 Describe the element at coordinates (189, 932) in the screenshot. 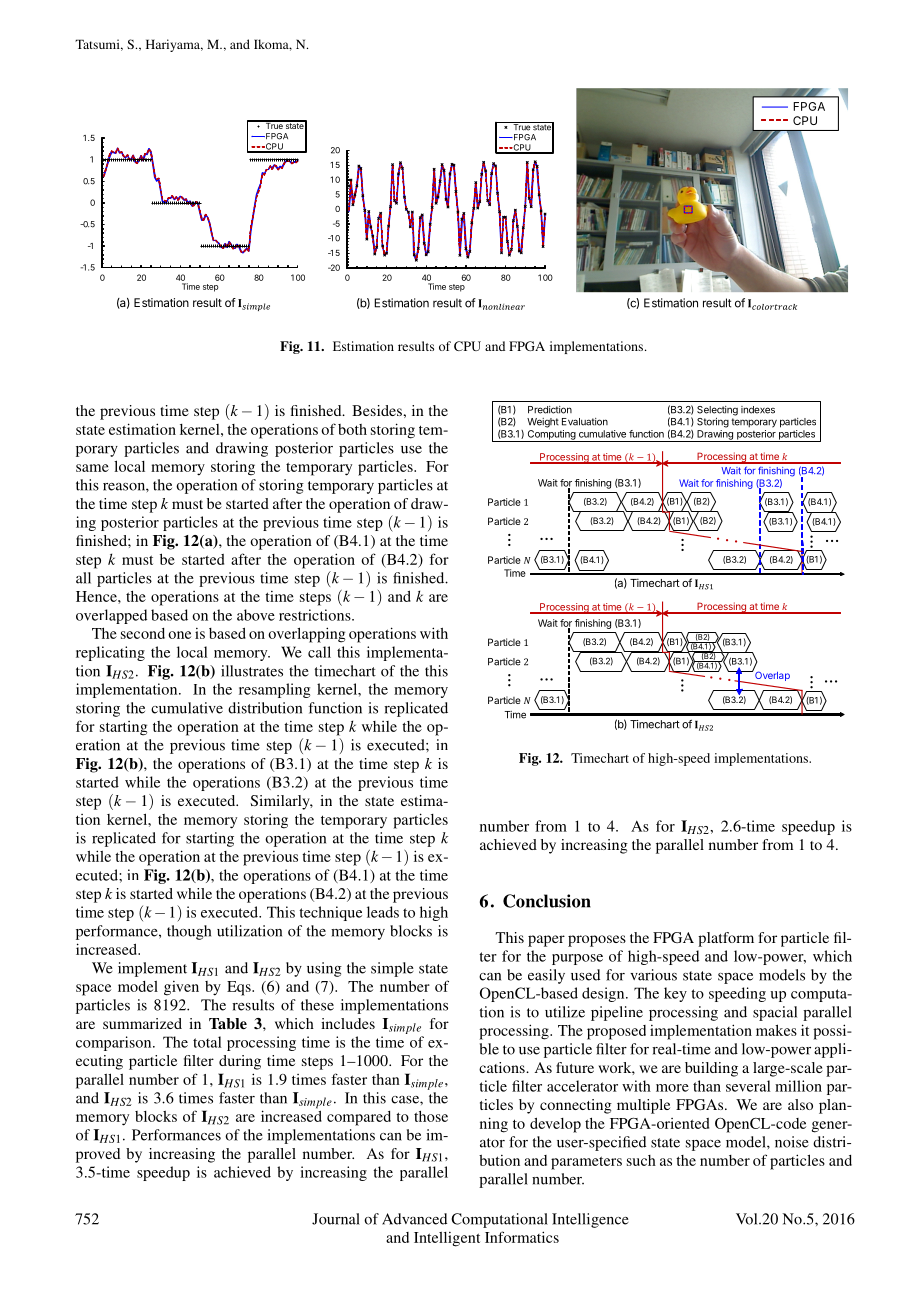

I see `though` at that location.
